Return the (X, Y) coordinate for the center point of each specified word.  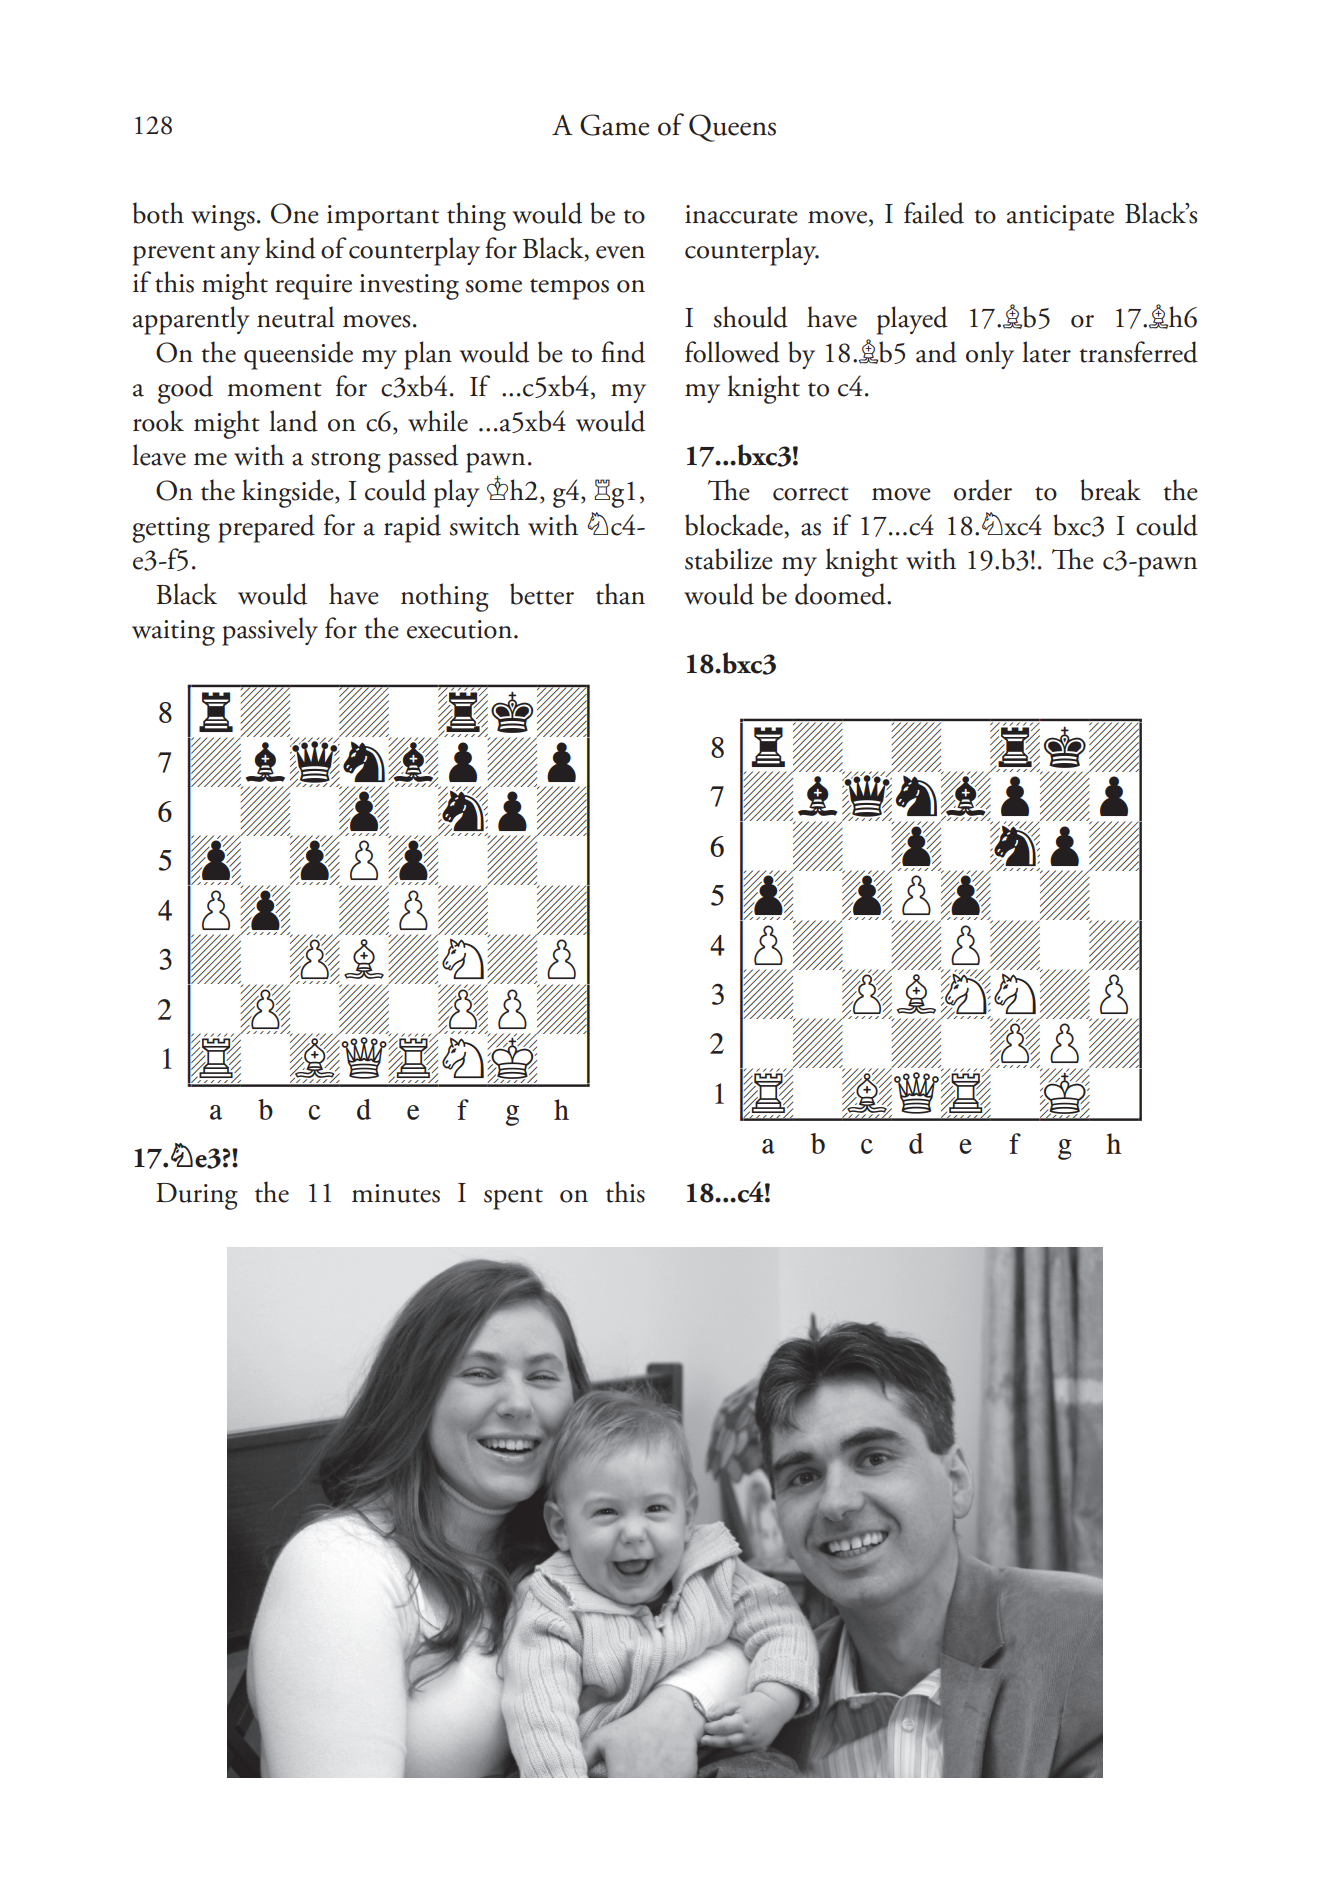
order (983, 490)
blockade (734, 525)
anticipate (1060, 218)
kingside (289, 493)
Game (614, 125)
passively (270, 631)
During (197, 1196)
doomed (841, 594)
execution (461, 629)
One (295, 213)
